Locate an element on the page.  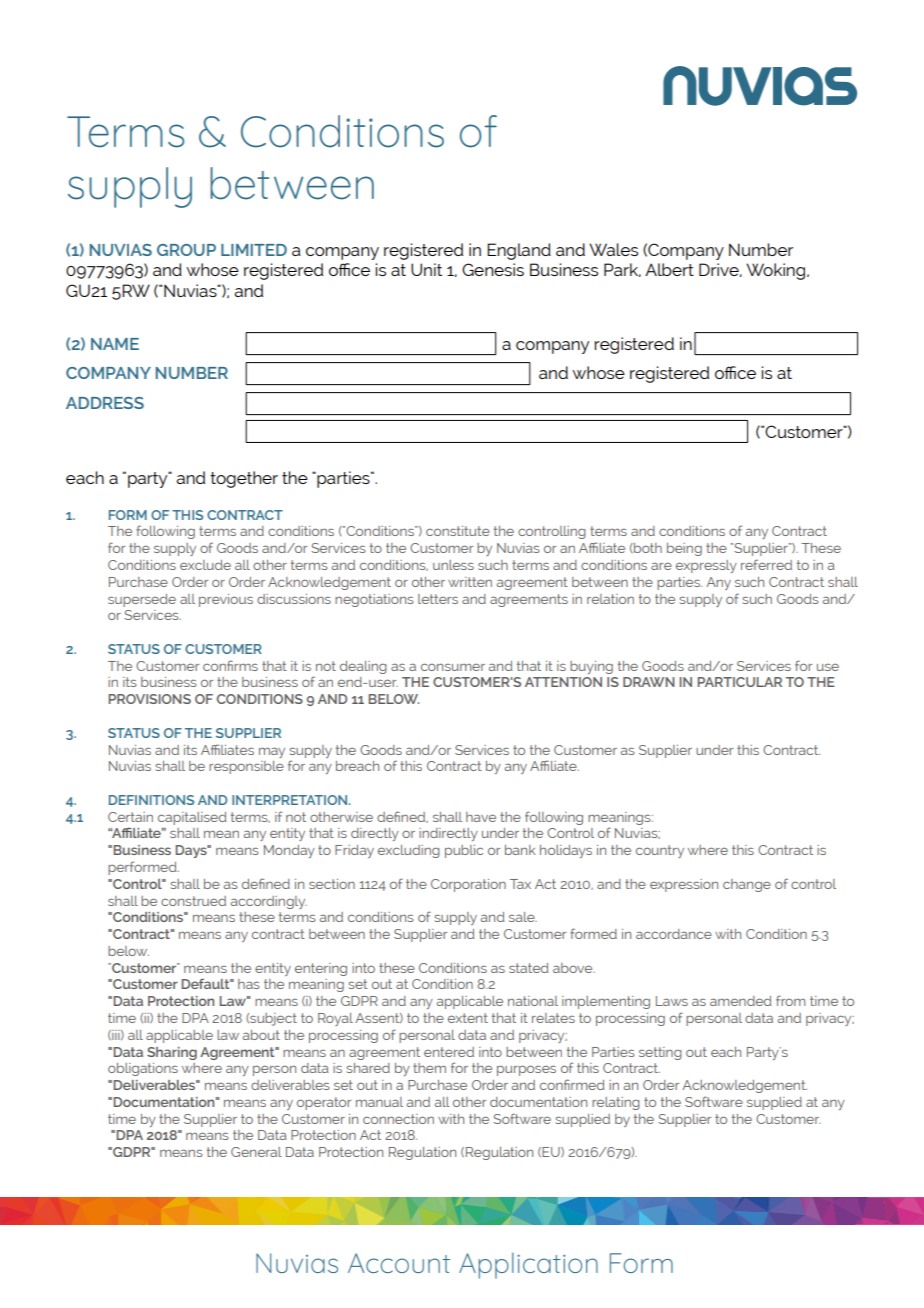
Account is located at coordinates (399, 1263).
